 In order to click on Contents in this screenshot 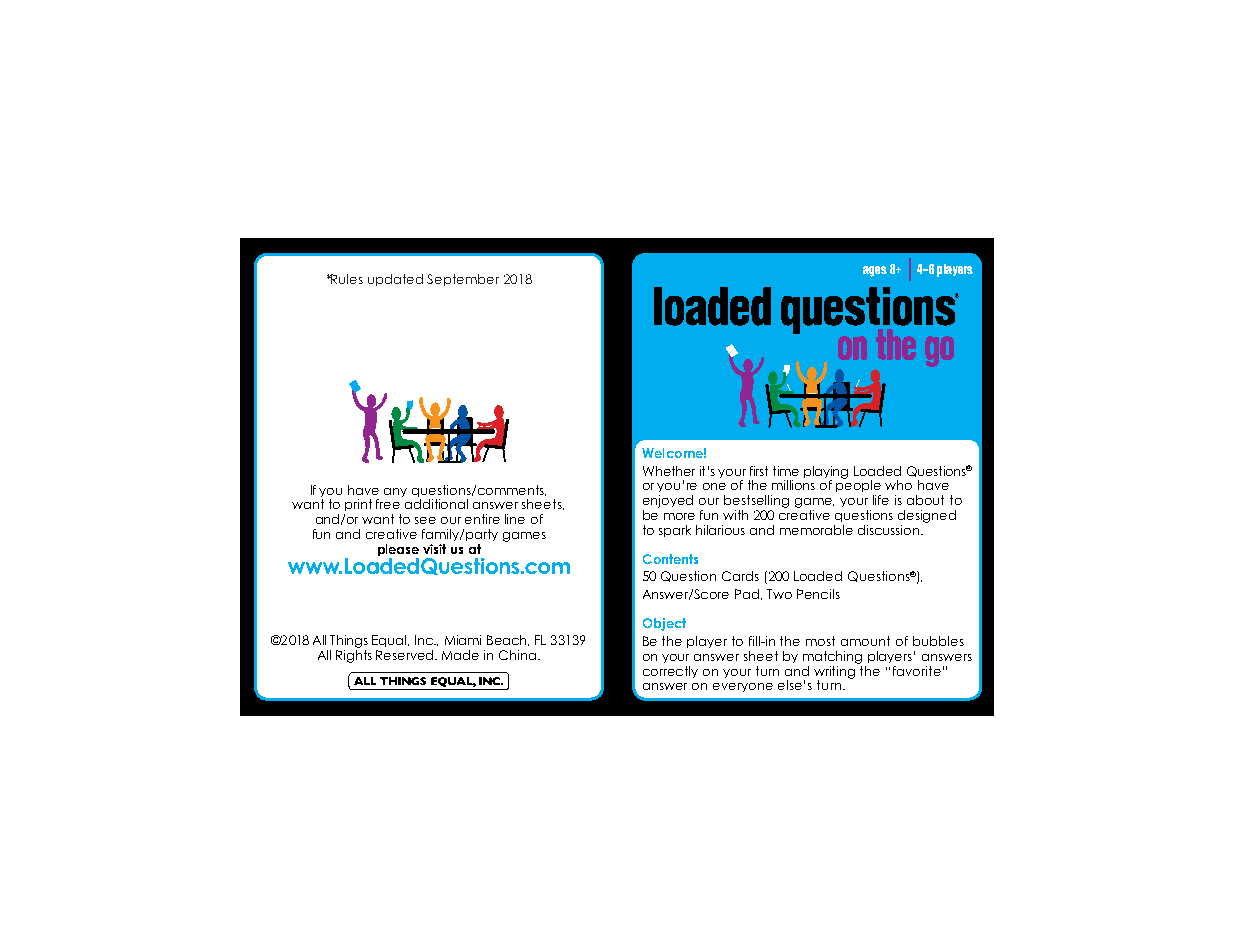, I will do `click(670, 559)`.
